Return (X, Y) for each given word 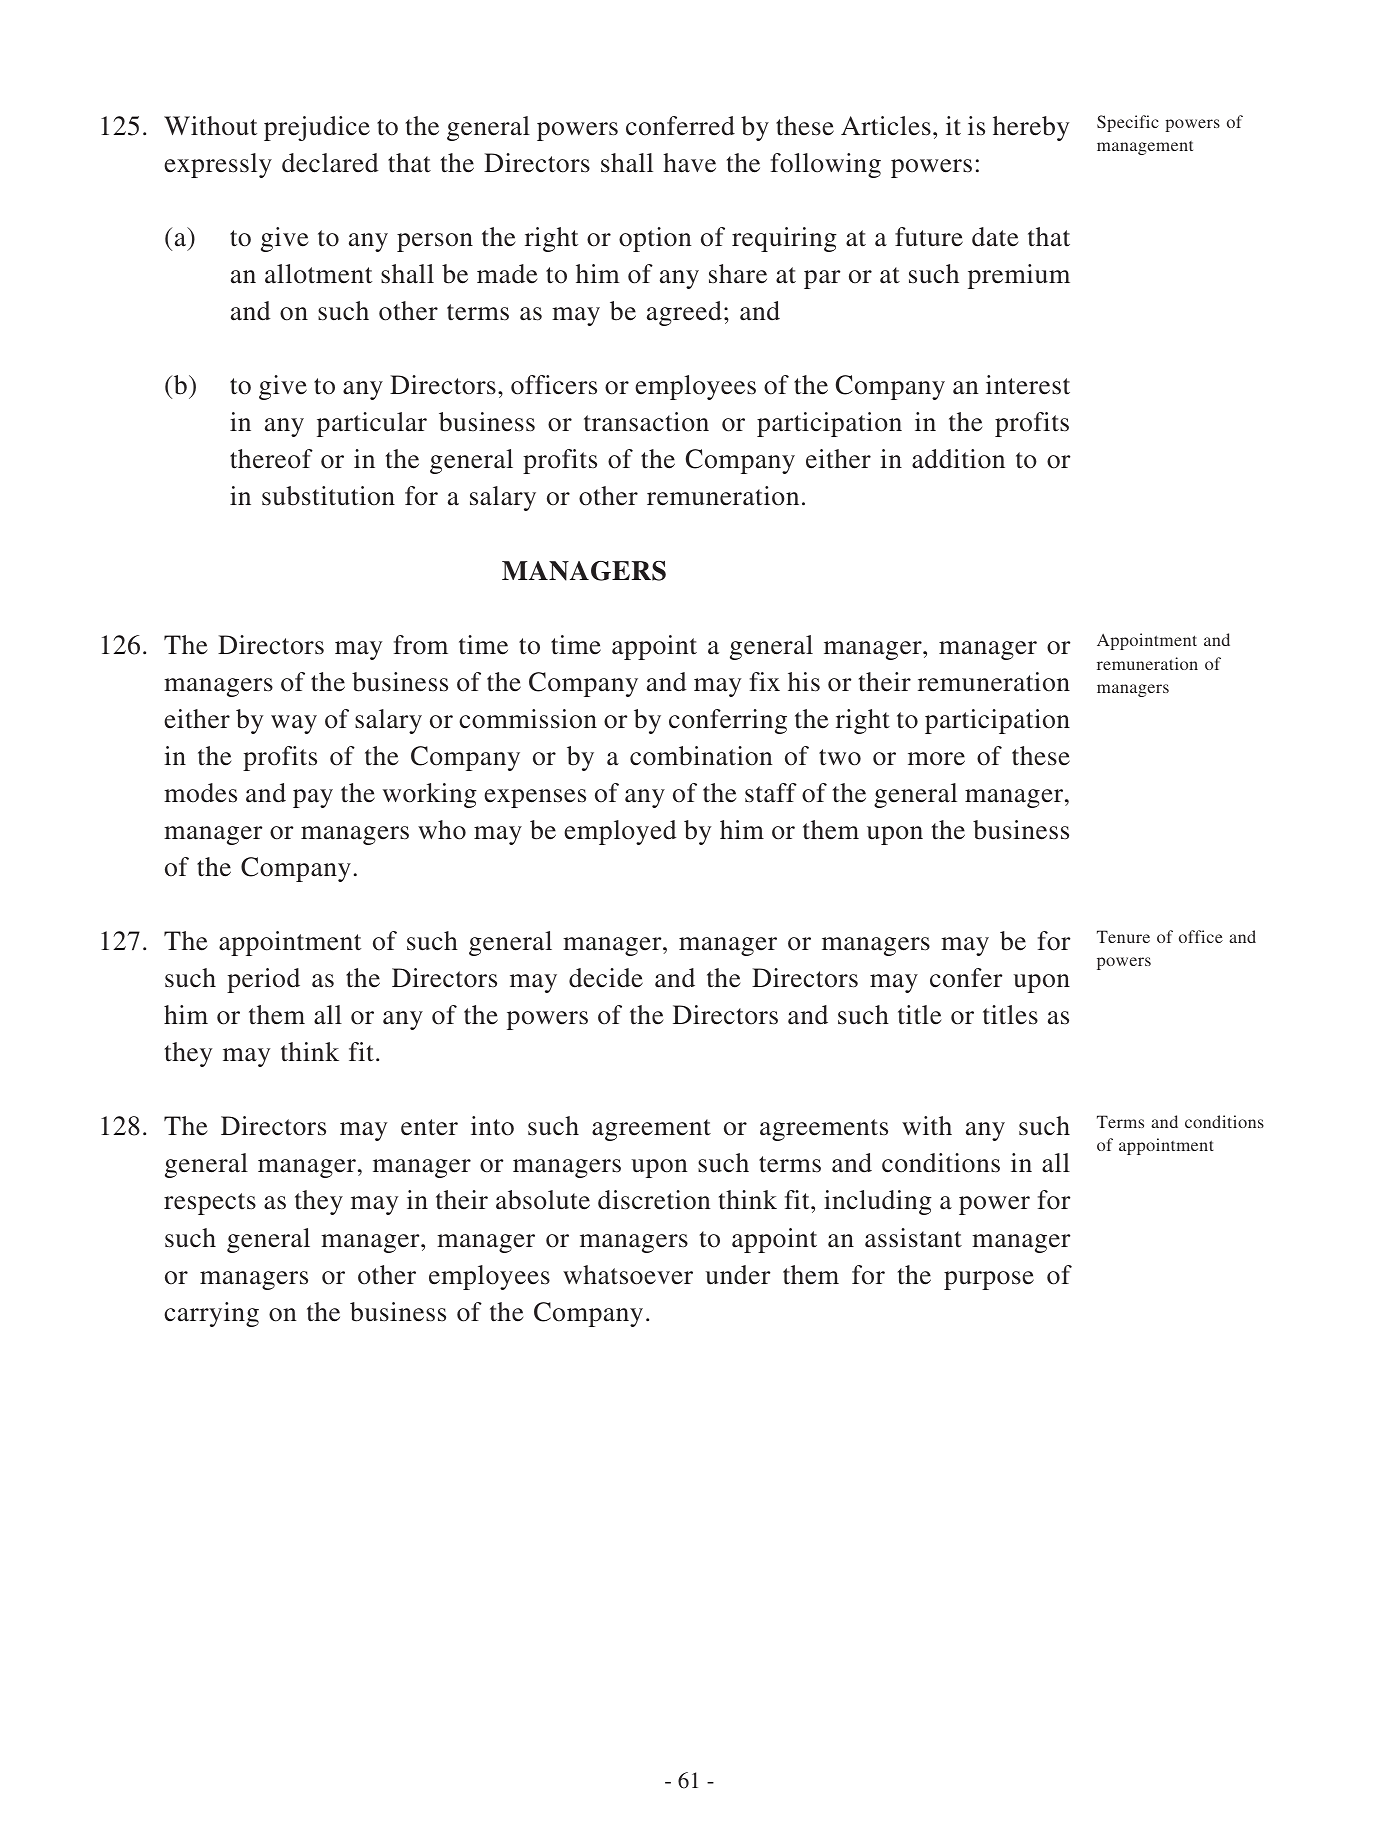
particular (372, 424)
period (263, 980)
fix (765, 681)
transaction (646, 422)
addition (958, 459)
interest (1028, 385)
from (421, 645)
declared (330, 163)
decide (606, 978)
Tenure (1123, 936)
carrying (211, 1314)
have (689, 163)
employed (620, 832)
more (936, 759)
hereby (1031, 128)
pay (313, 798)
